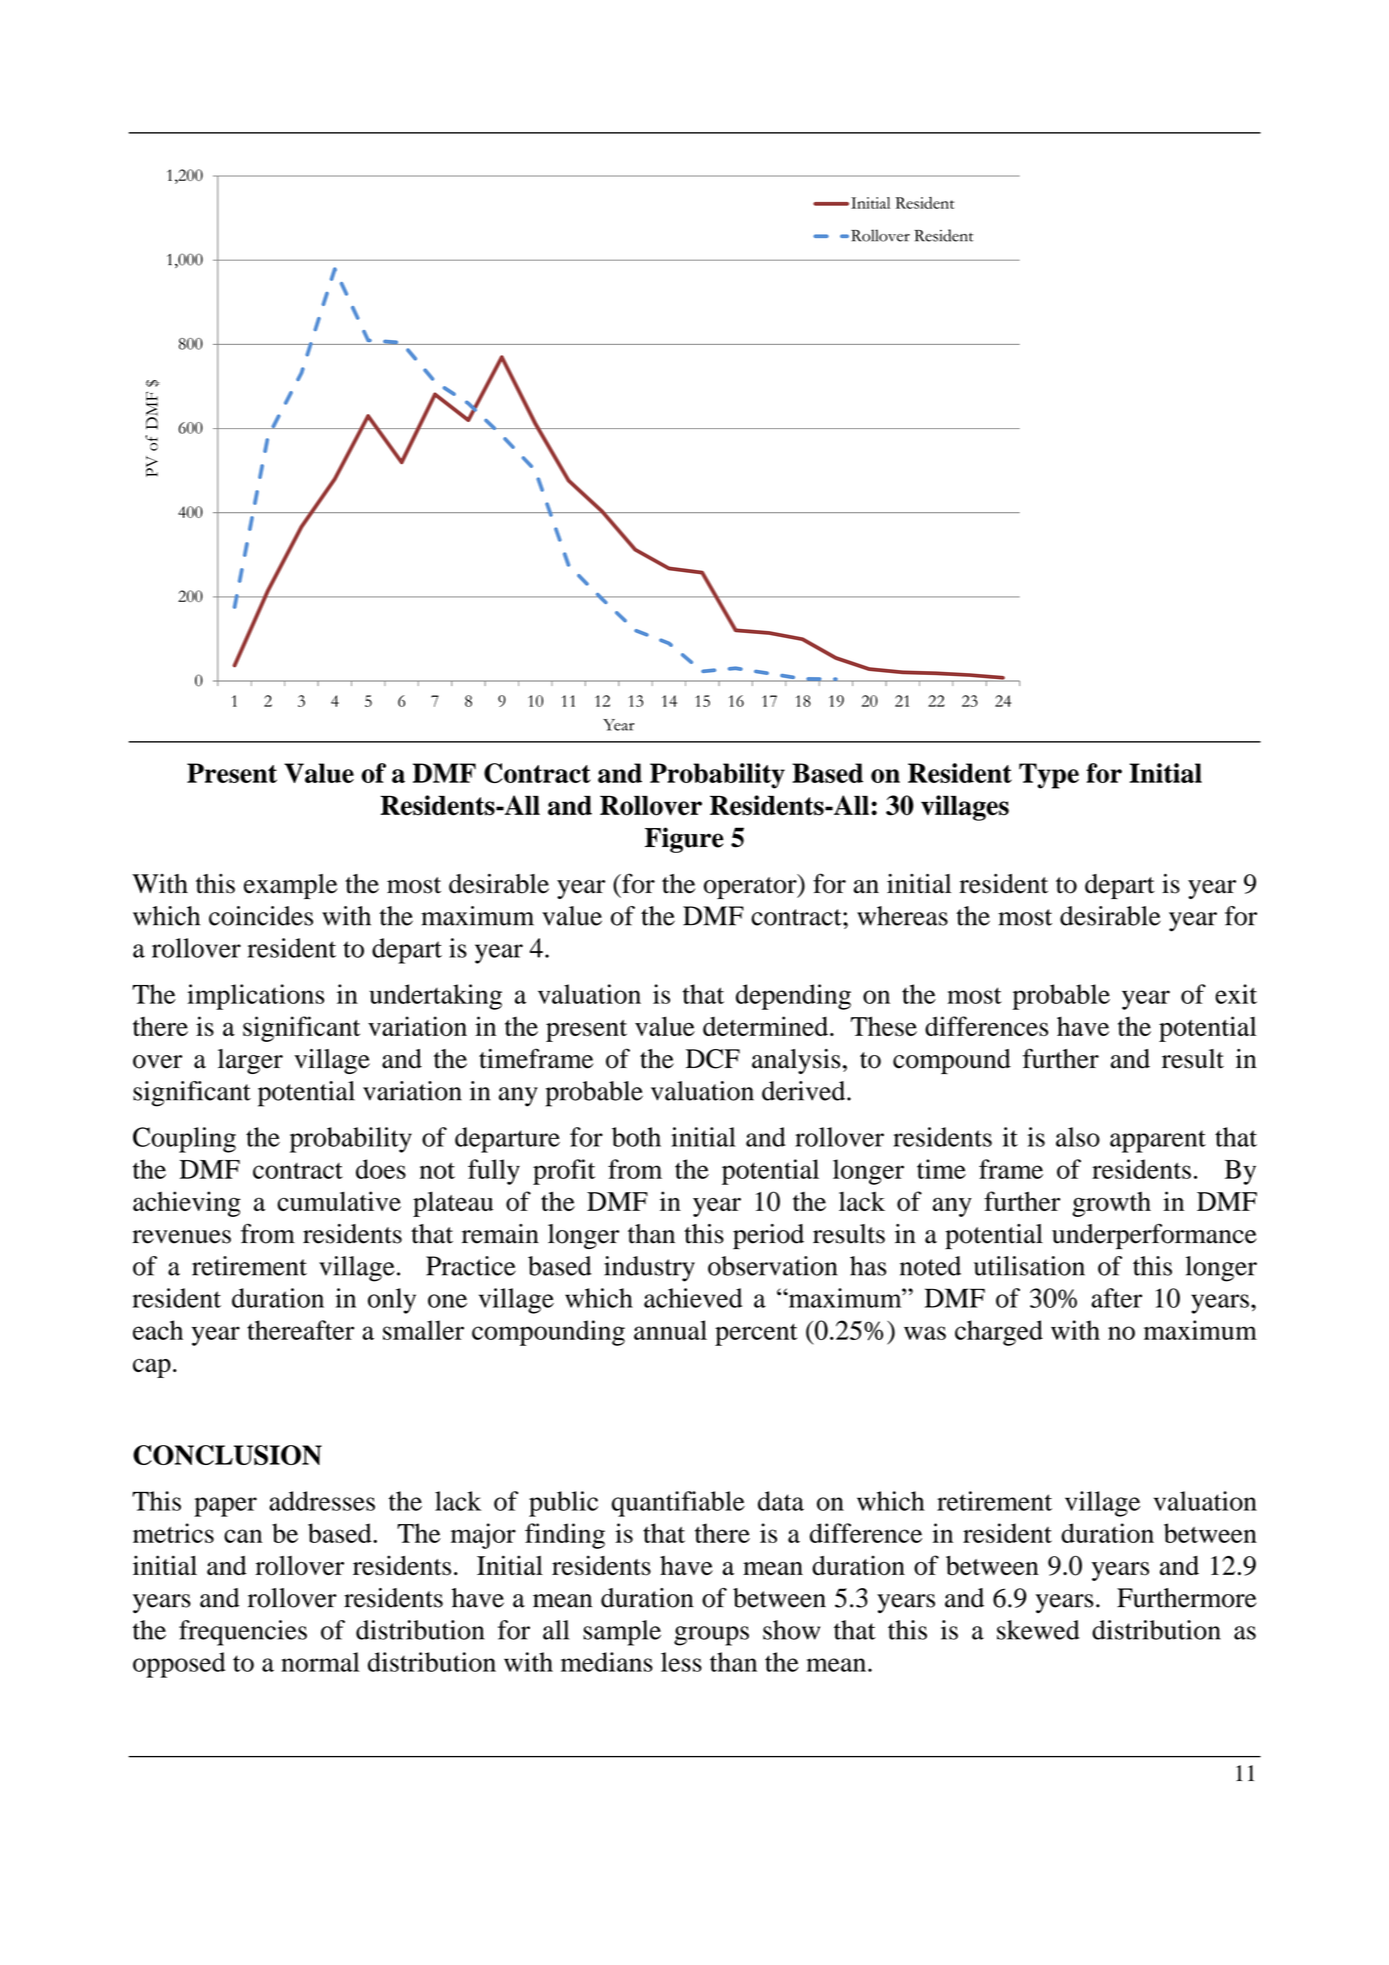 The width and height of the page is (1389, 1965). Describe the element at coordinates (999, 1333) in the page. I see `charged` at that location.
